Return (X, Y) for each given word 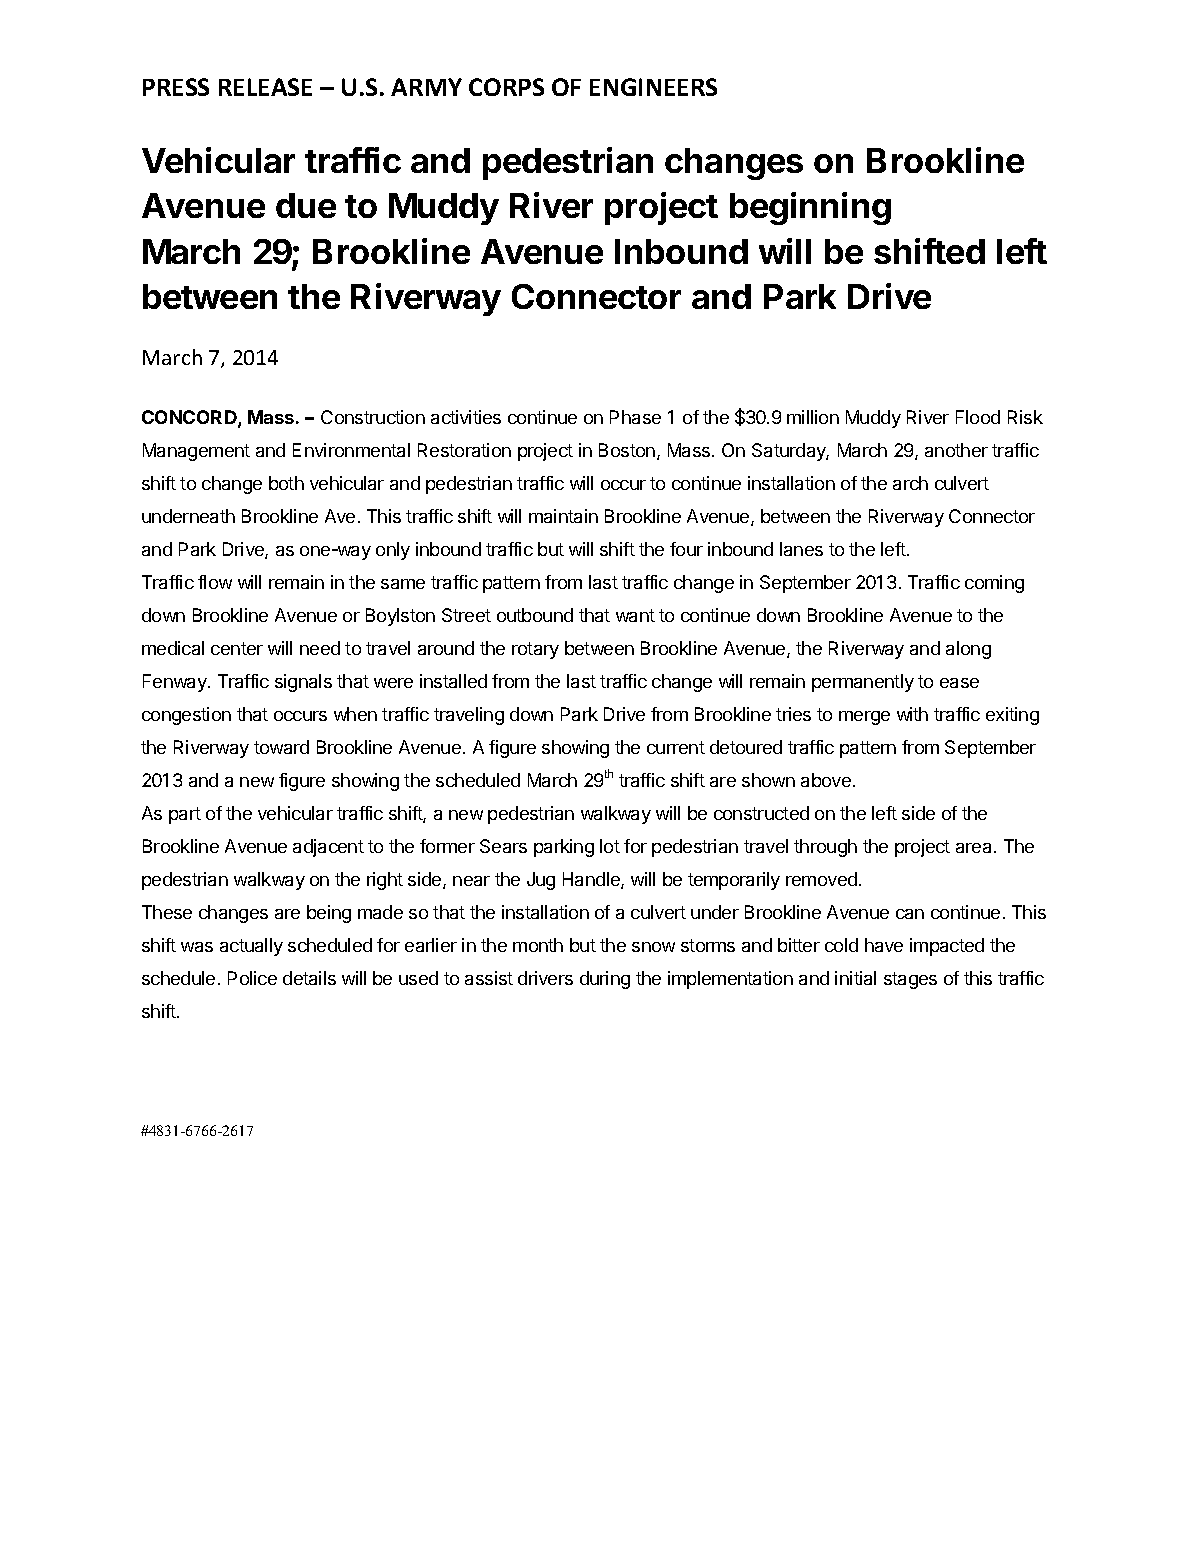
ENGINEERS (653, 87)
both (286, 483)
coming (994, 584)
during (605, 980)
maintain (563, 516)
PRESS (176, 87)
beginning (810, 208)
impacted (947, 947)
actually (251, 947)
